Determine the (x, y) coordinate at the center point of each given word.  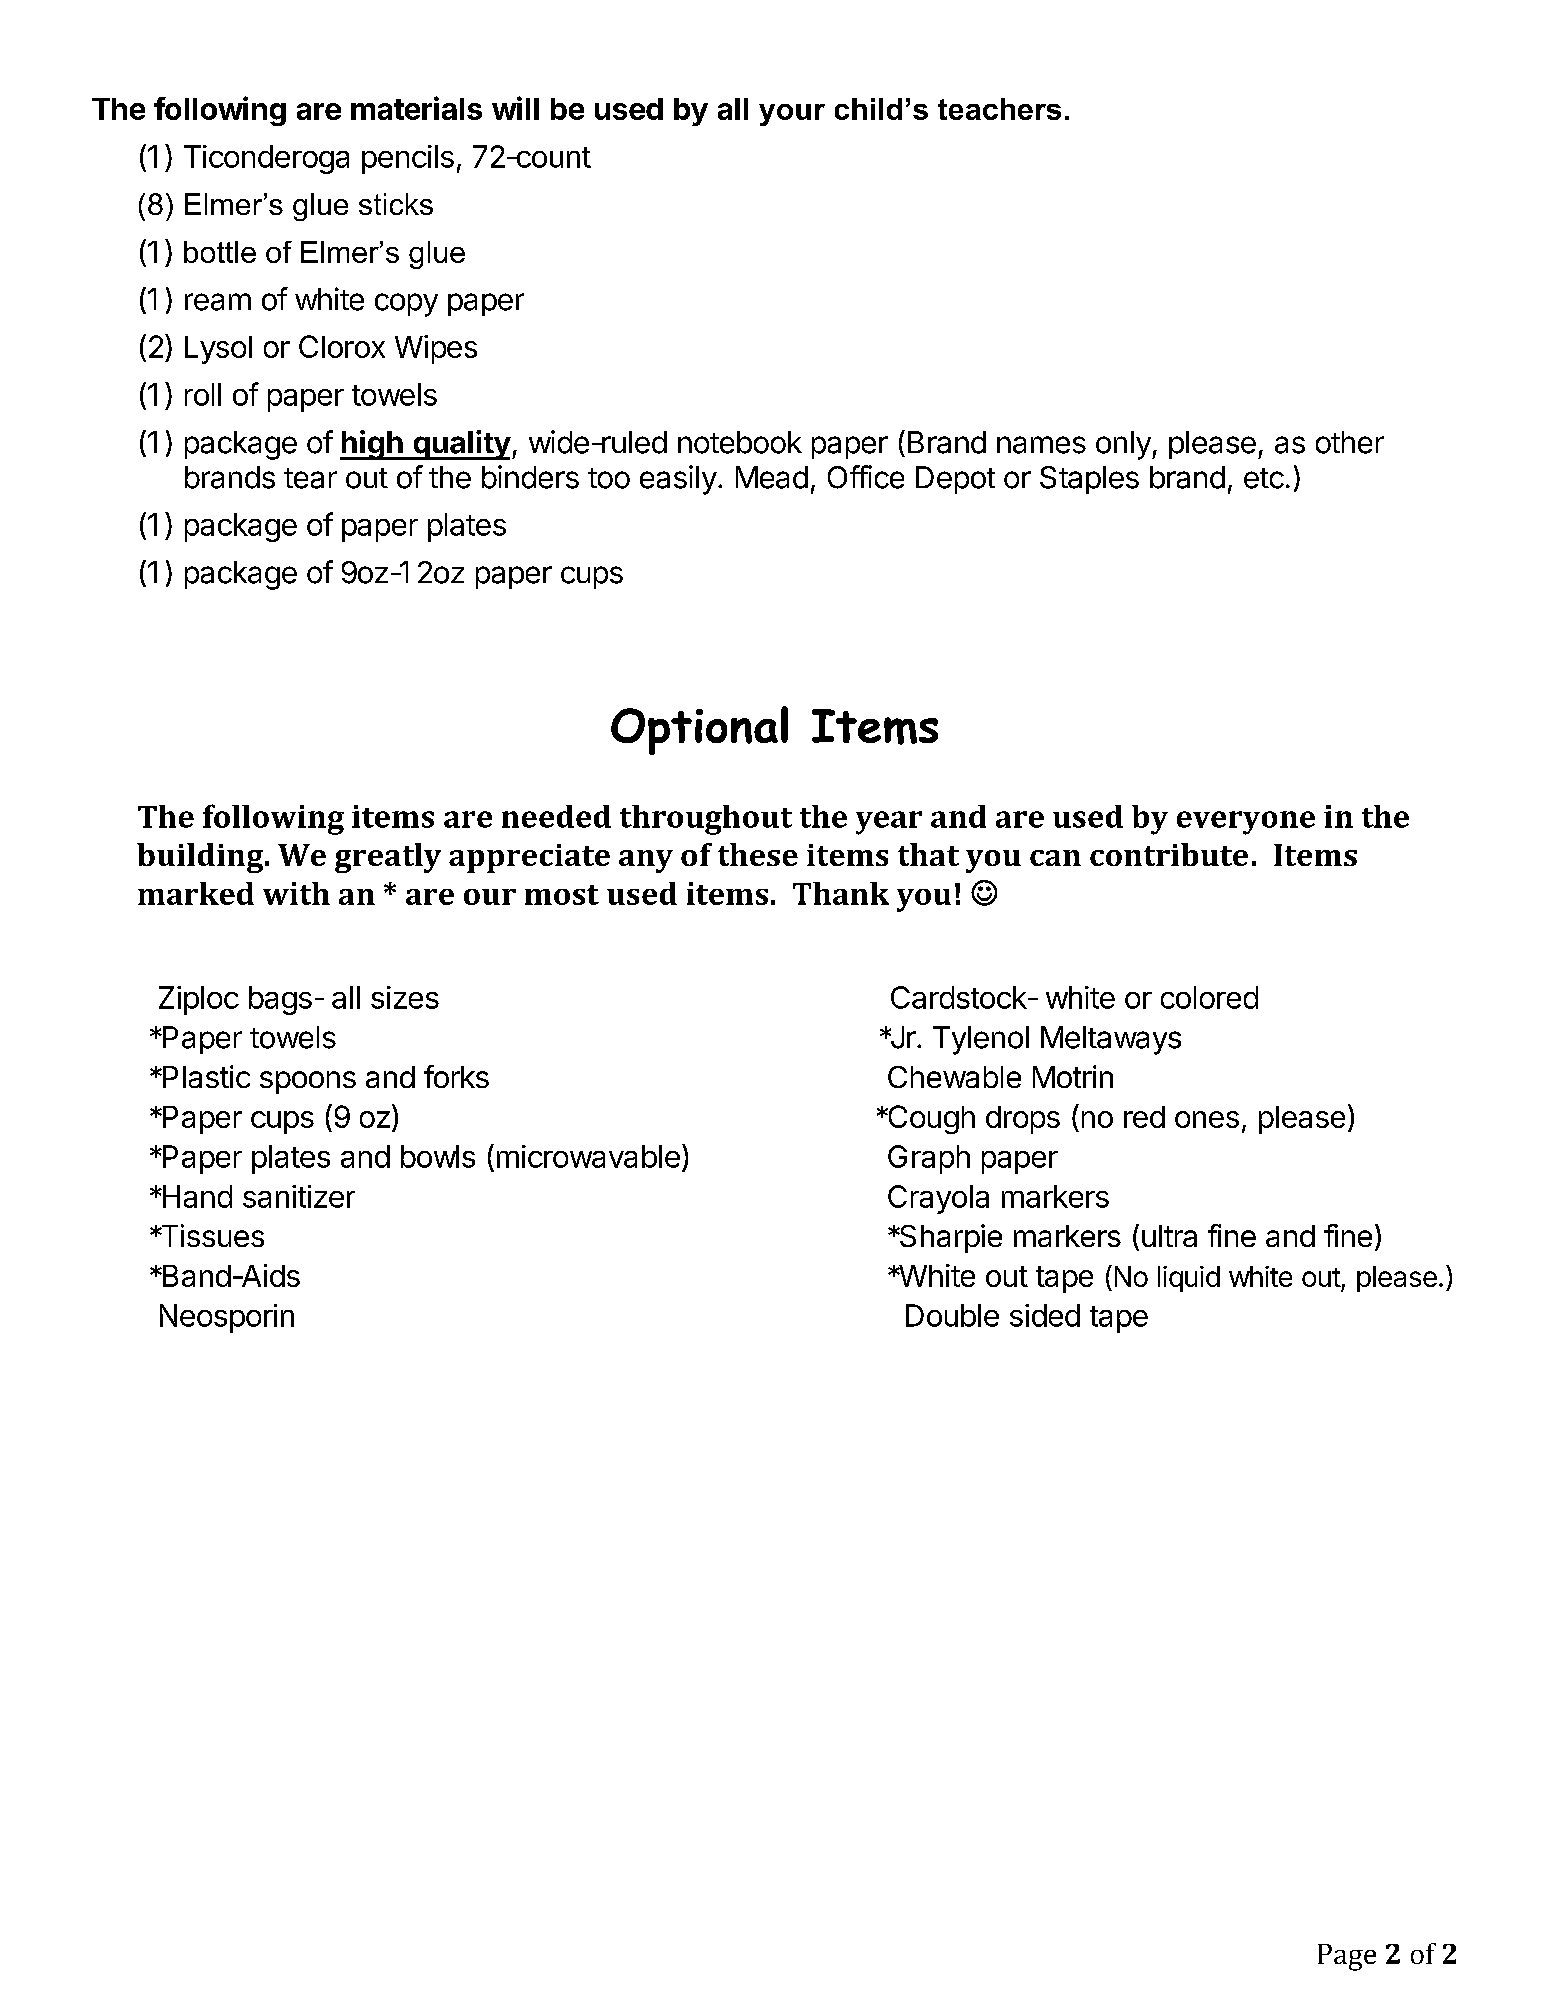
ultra (1169, 1236)
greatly (388, 858)
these (758, 854)
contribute (1169, 854)
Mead (772, 477)
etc (1264, 478)
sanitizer (299, 1196)
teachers (999, 109)
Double (952, 1315)
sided (1045, 1315)
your (792, 115)
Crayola (938, 1199)
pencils (408, 159)
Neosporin (227, 1318)
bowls (438, 1156)
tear (310, 478)
